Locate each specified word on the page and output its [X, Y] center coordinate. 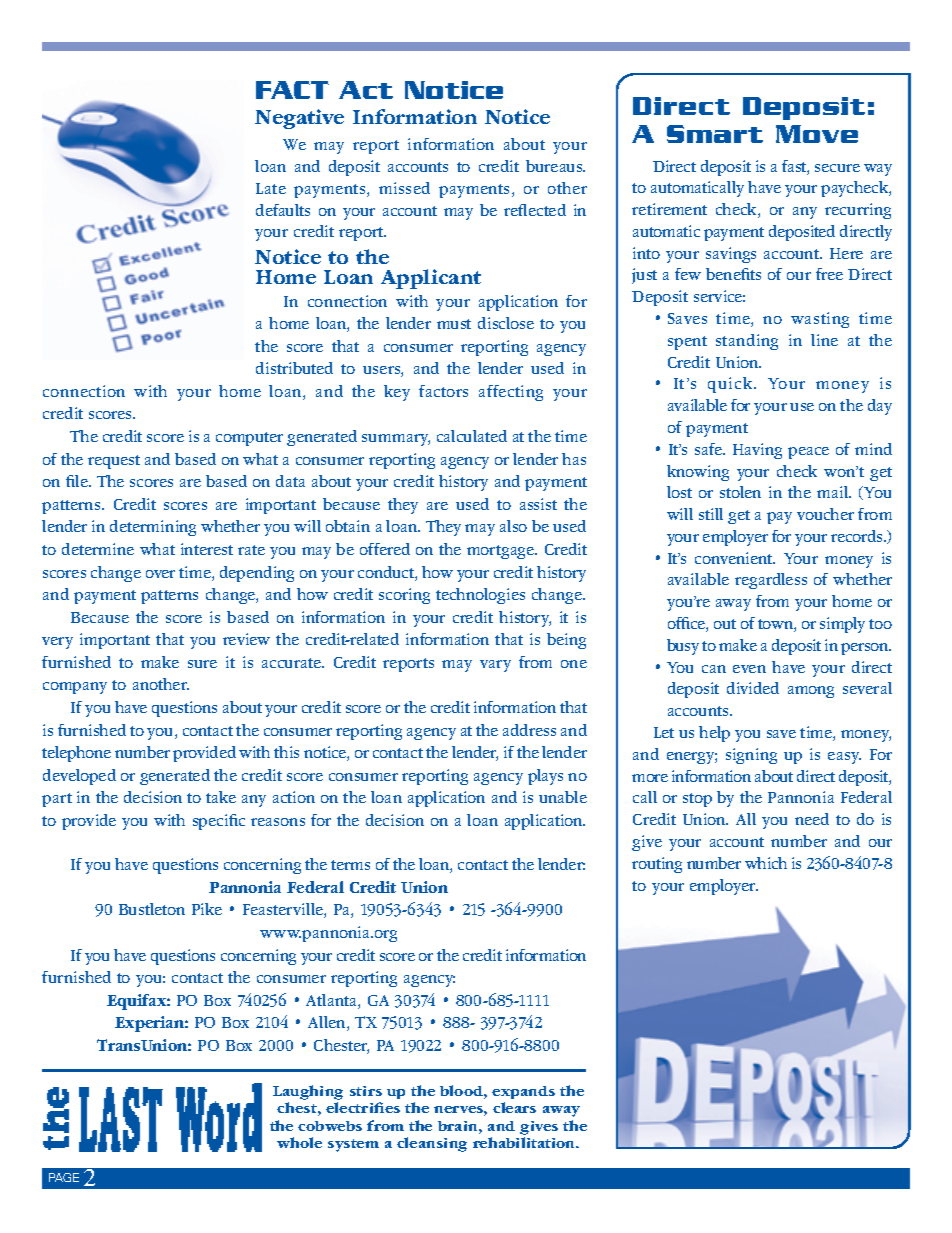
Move [817, 134]
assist [538, 504]
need [812, 819]
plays [545, 777]
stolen [740, 492]
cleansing [432, 1144]
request [114, 462]
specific [219, 822]
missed [404, 188]
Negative [299, 119]
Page [64, 1177]
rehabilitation [525, 1142]
